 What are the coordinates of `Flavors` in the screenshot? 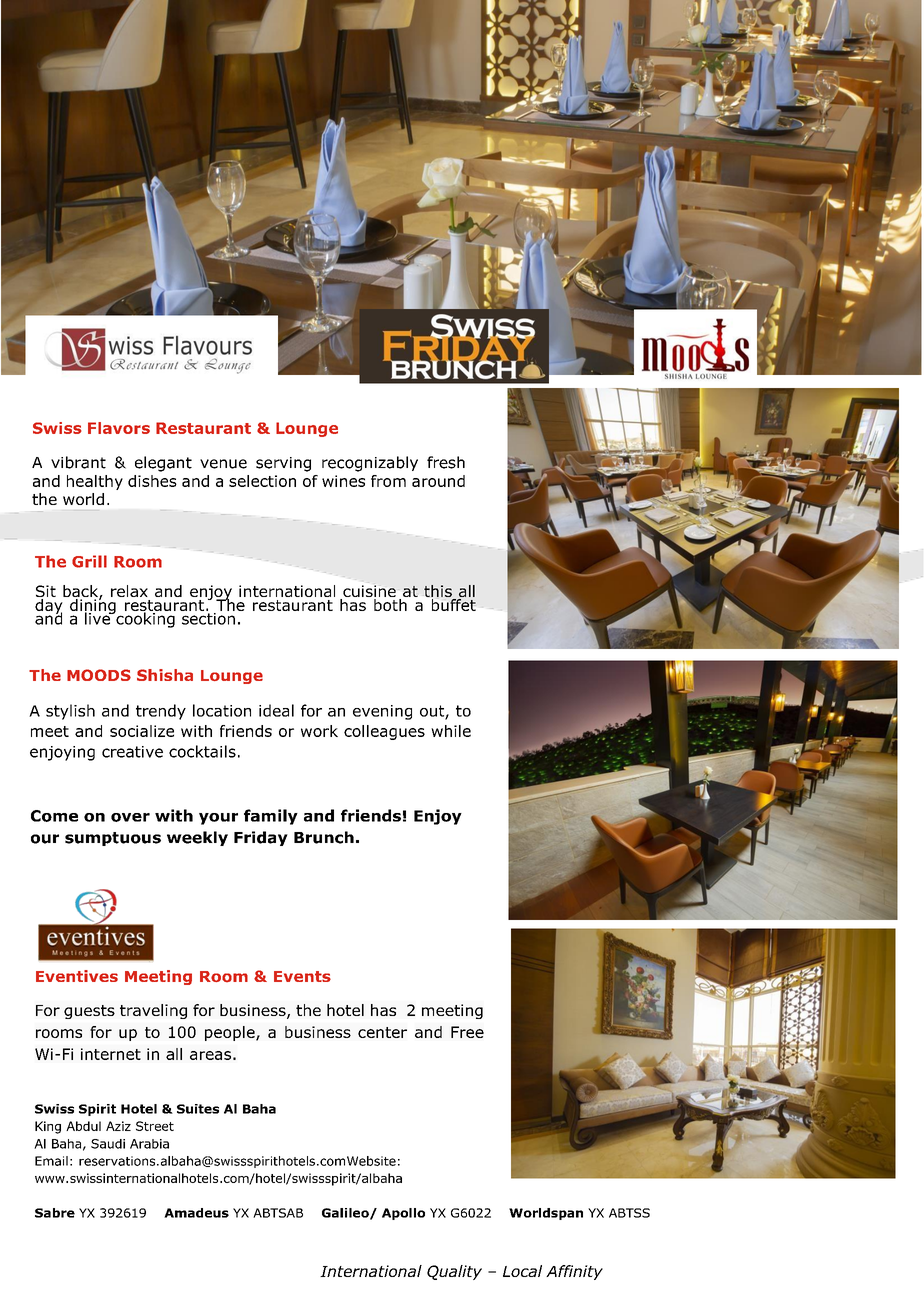 It's located at (119, 428).
